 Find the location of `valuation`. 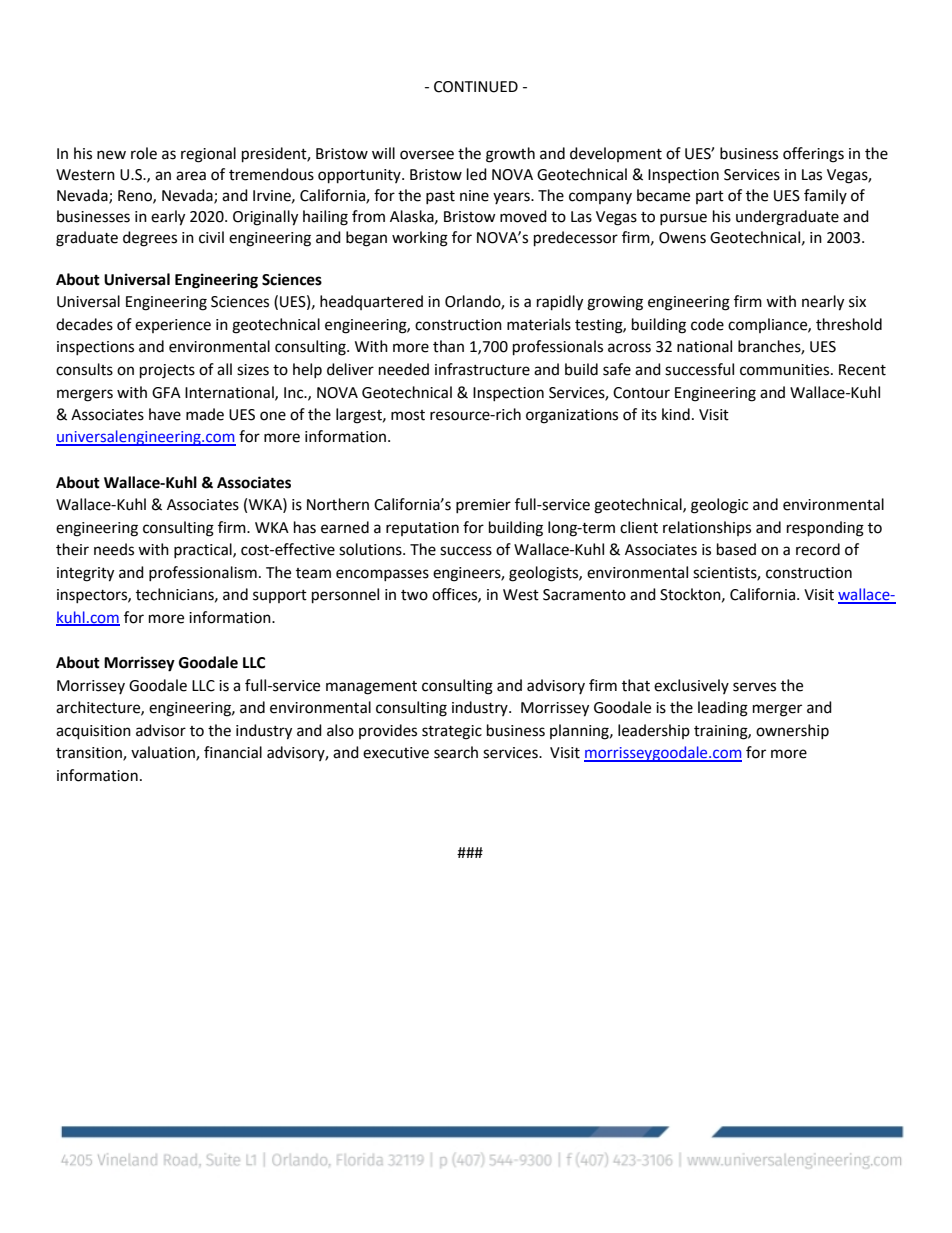

valuation is located at coordinates (164, 753).
